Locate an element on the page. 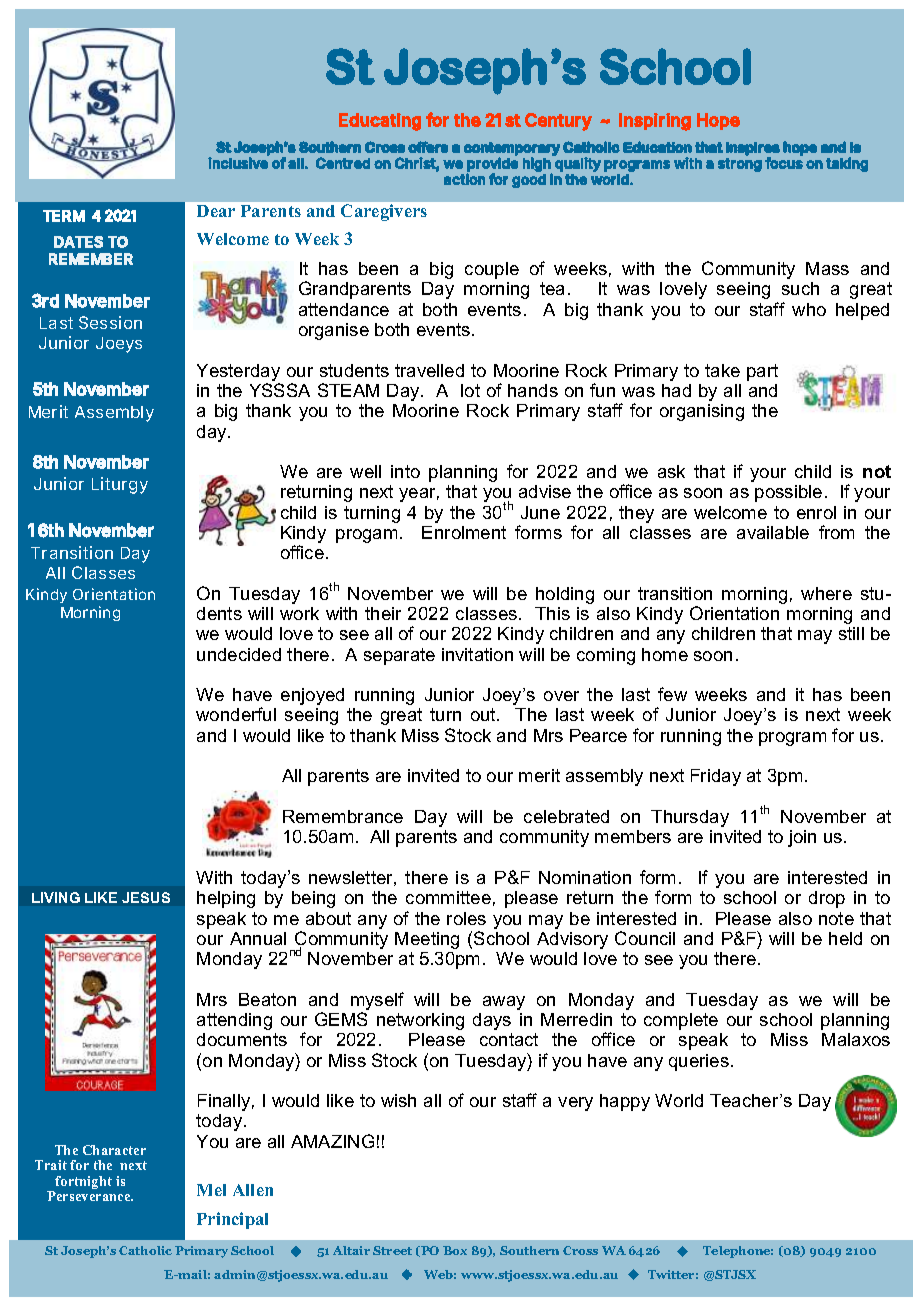 This image has width=924, height=1308. inspires is located at coordinates (753, 150).
